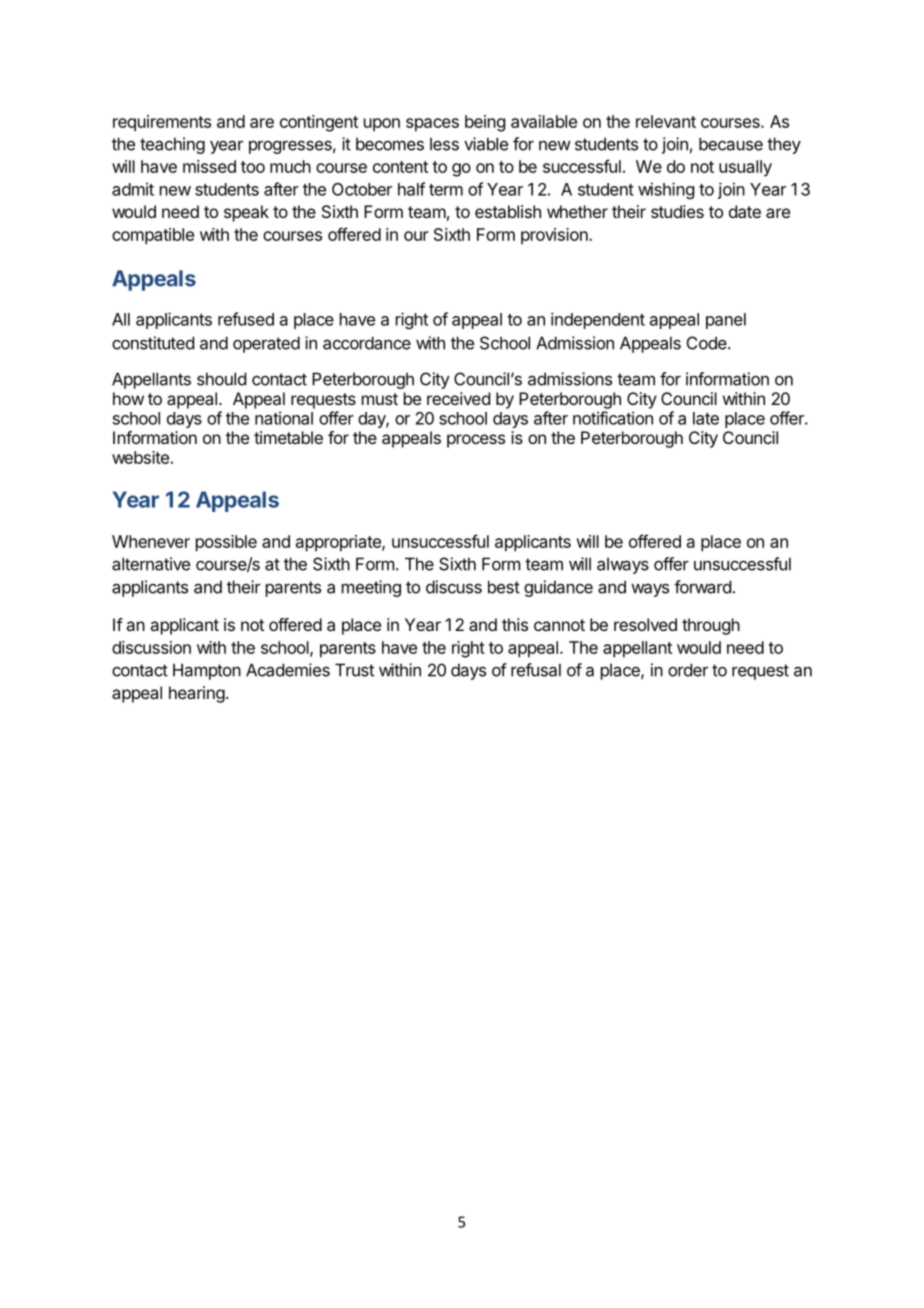  What do you see at coordinates (536, 670) in the screenshot?
I see `refusal` at bounding box center [536, 670].
